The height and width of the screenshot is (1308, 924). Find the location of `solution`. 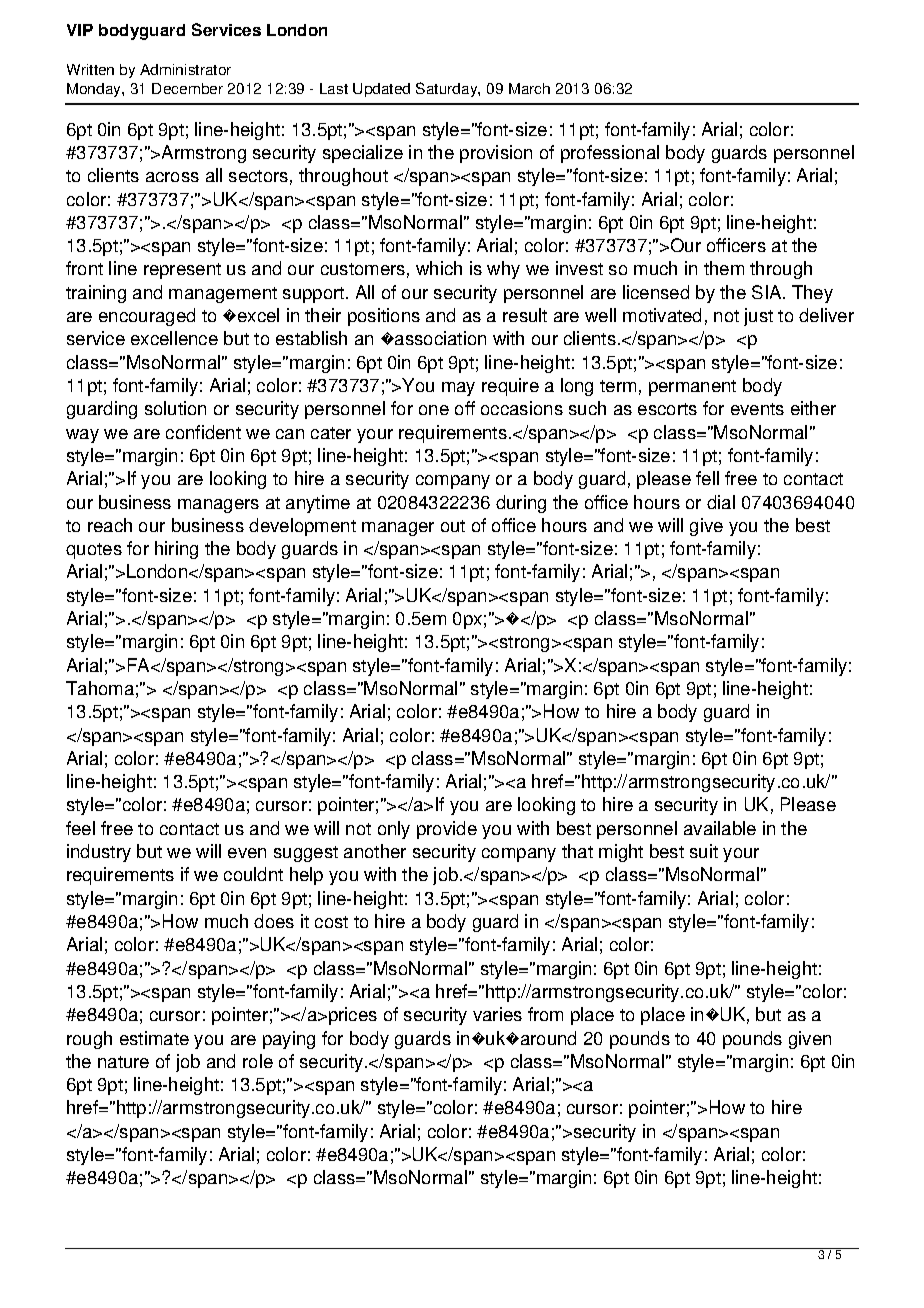

solution is located at coordinates (175, 408).
